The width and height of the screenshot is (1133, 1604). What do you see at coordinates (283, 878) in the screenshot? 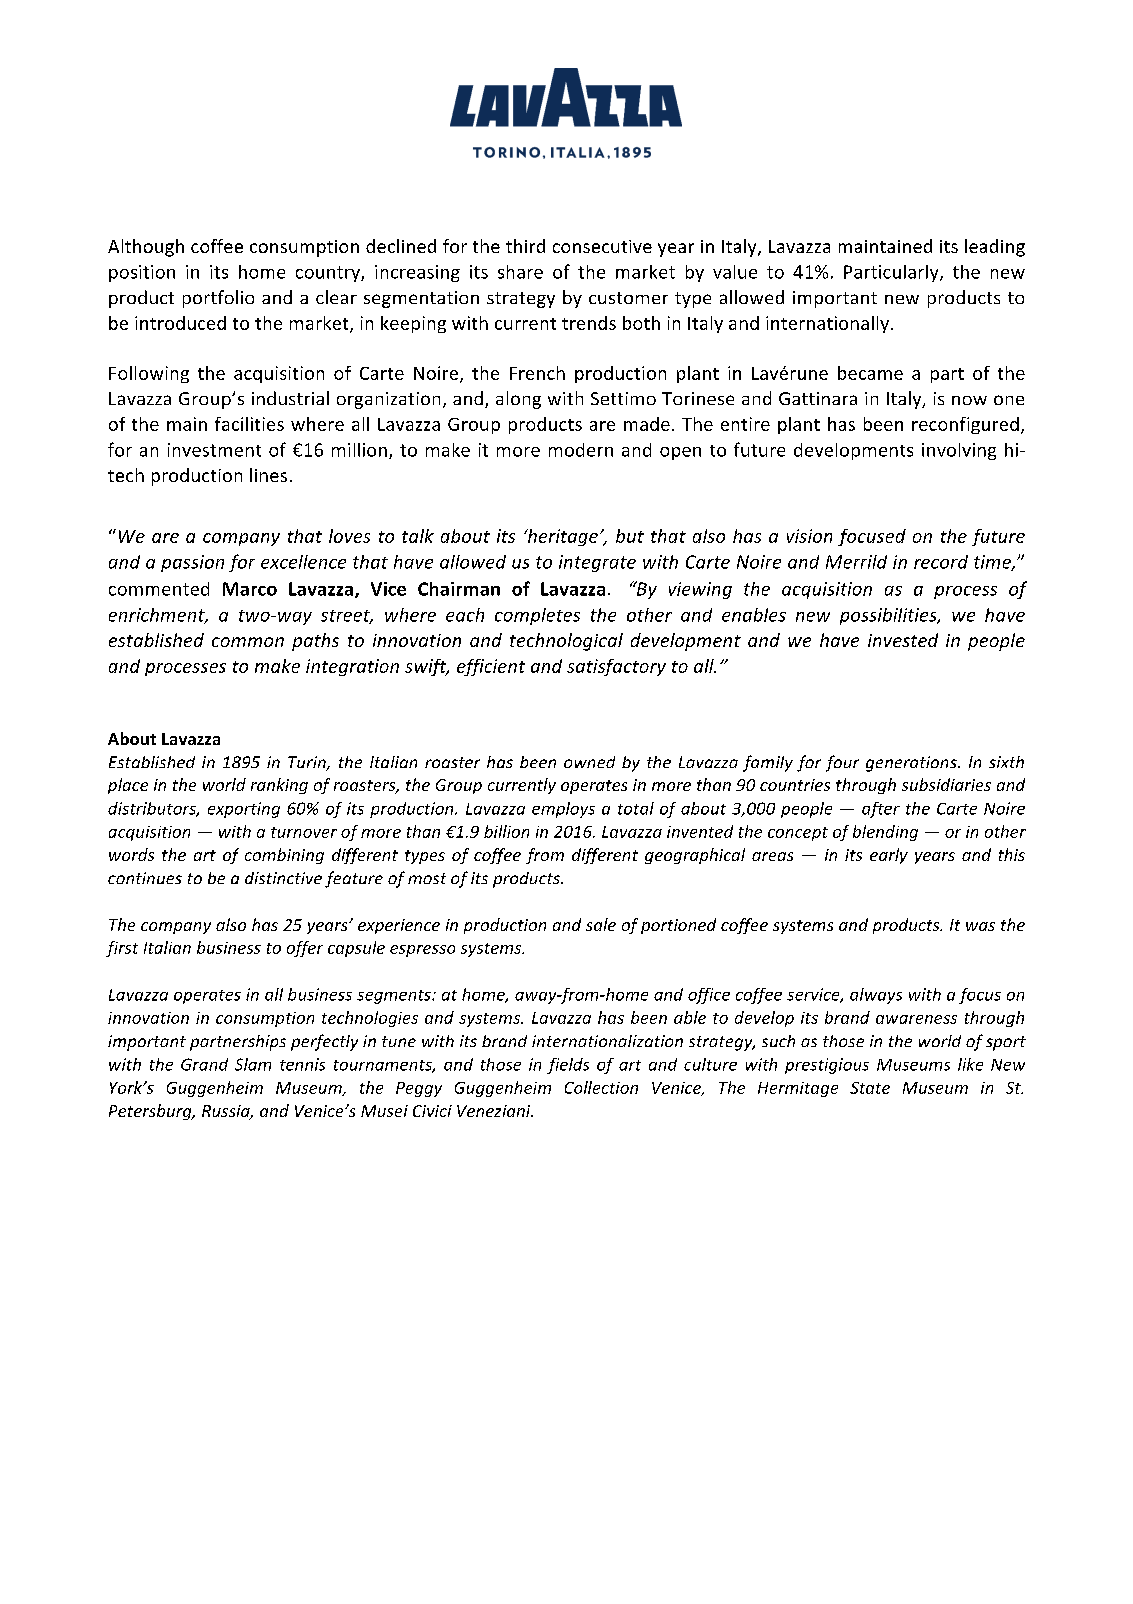
I see `distinctive` at bounding box center [283, 878].
